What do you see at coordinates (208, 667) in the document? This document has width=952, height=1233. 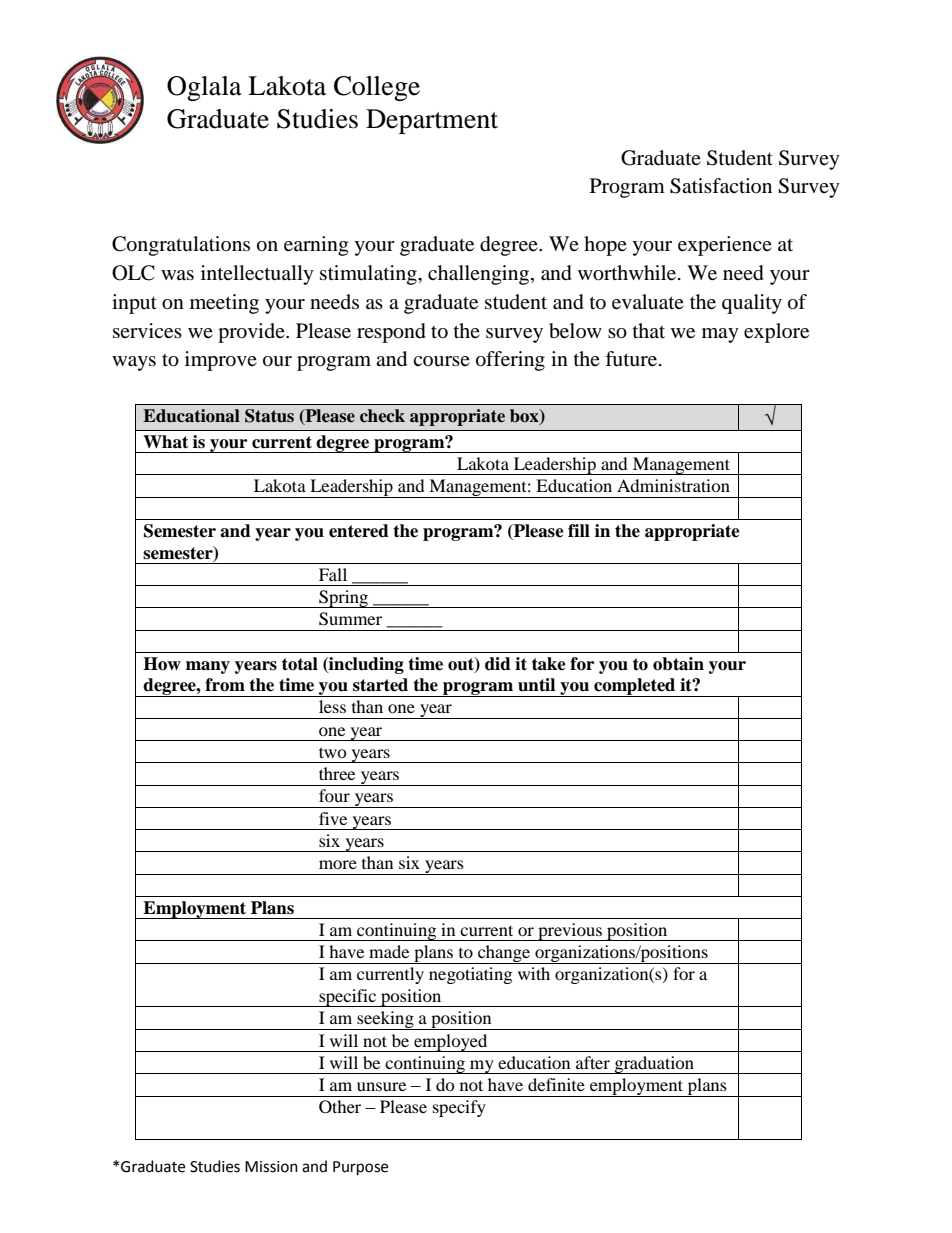 I see `many` at bounding box center [208, 667].
